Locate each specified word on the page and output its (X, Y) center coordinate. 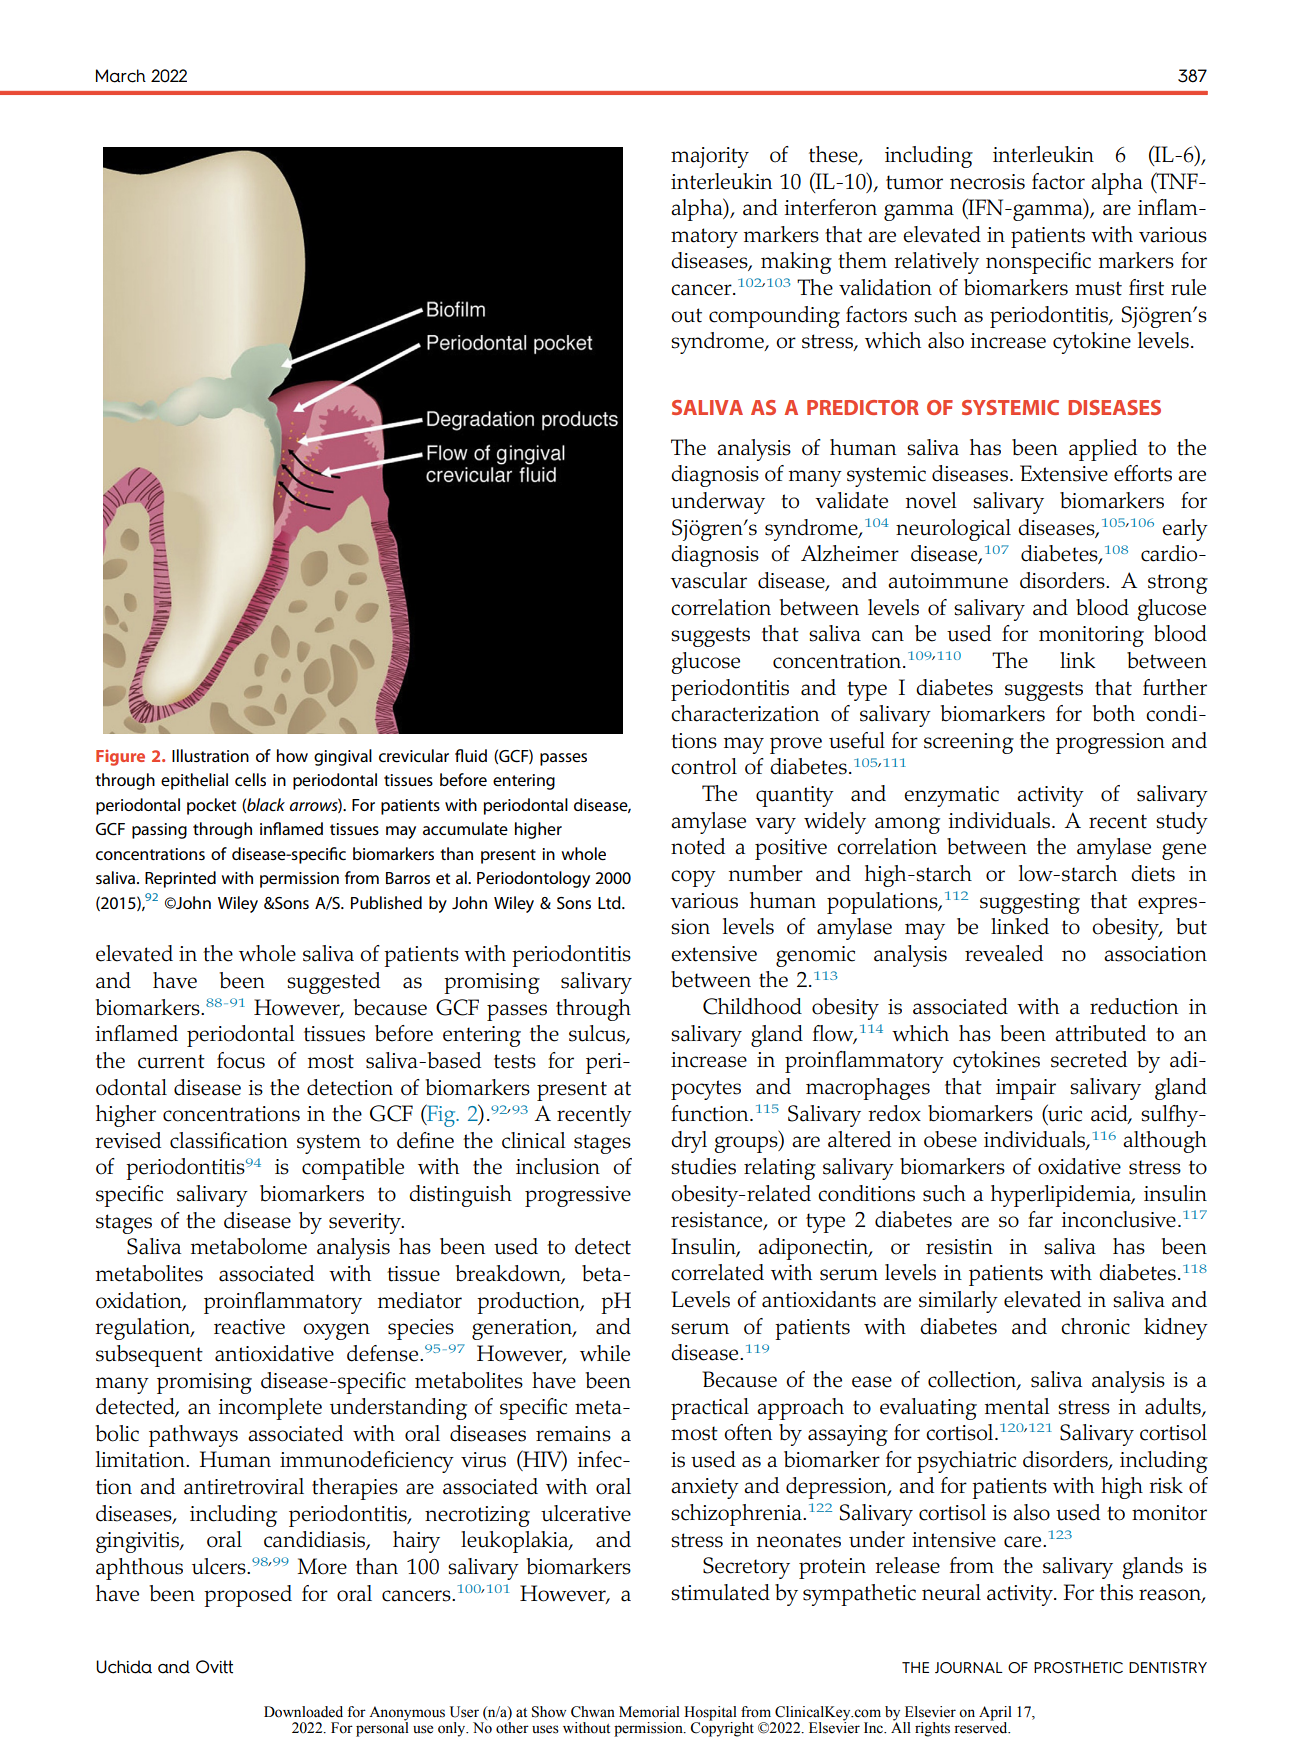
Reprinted (180, 879)
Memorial (649, 1712)
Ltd (610, 902)
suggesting (1030, 903)
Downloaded (303, 1712)
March (121, 76)
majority (710, 157)
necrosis (987, 182)
